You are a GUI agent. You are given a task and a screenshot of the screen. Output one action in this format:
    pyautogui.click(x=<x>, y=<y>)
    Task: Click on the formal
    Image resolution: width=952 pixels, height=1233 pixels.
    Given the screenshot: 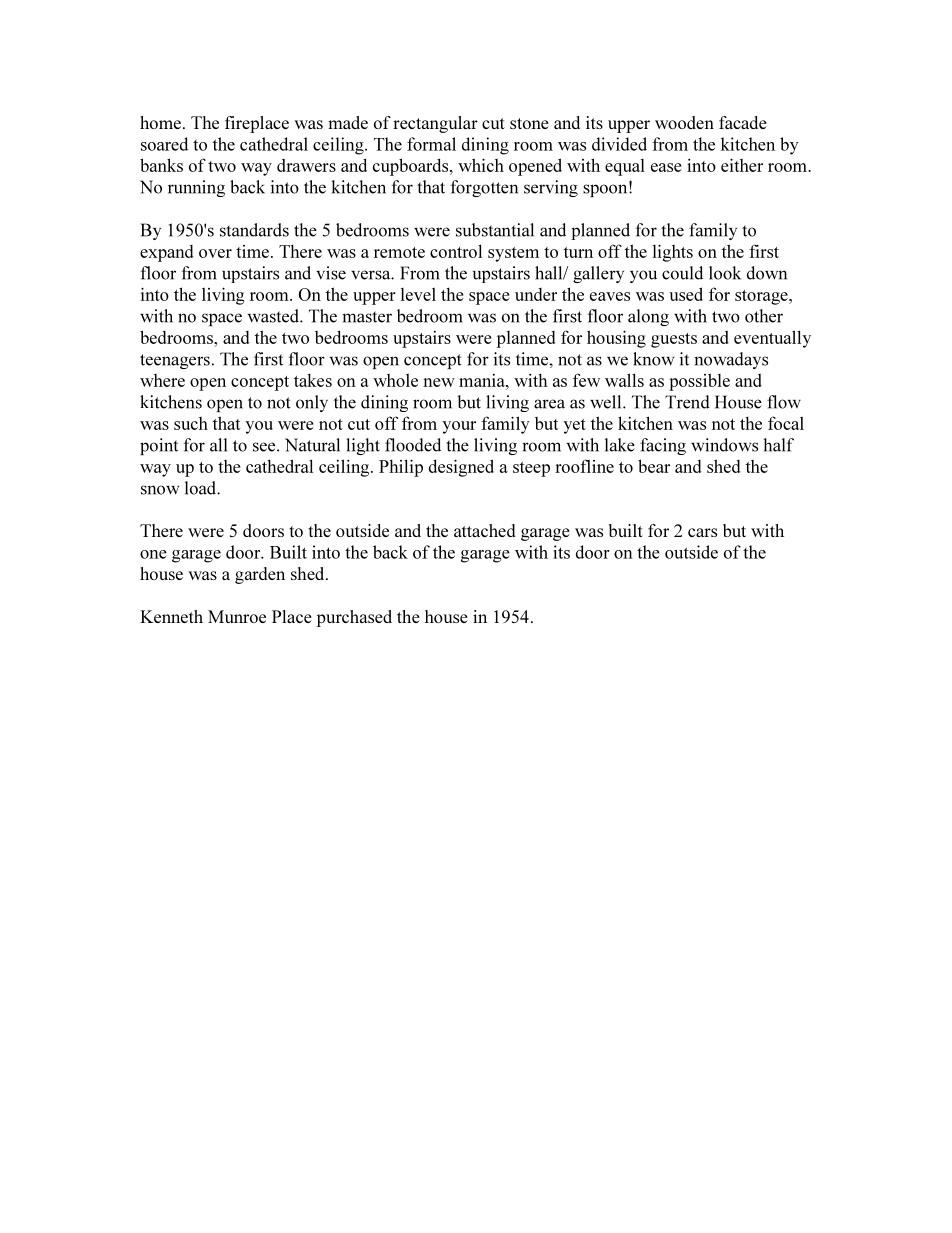 What is the action you would take?
    pyautogui.click(x=431, y=144)
